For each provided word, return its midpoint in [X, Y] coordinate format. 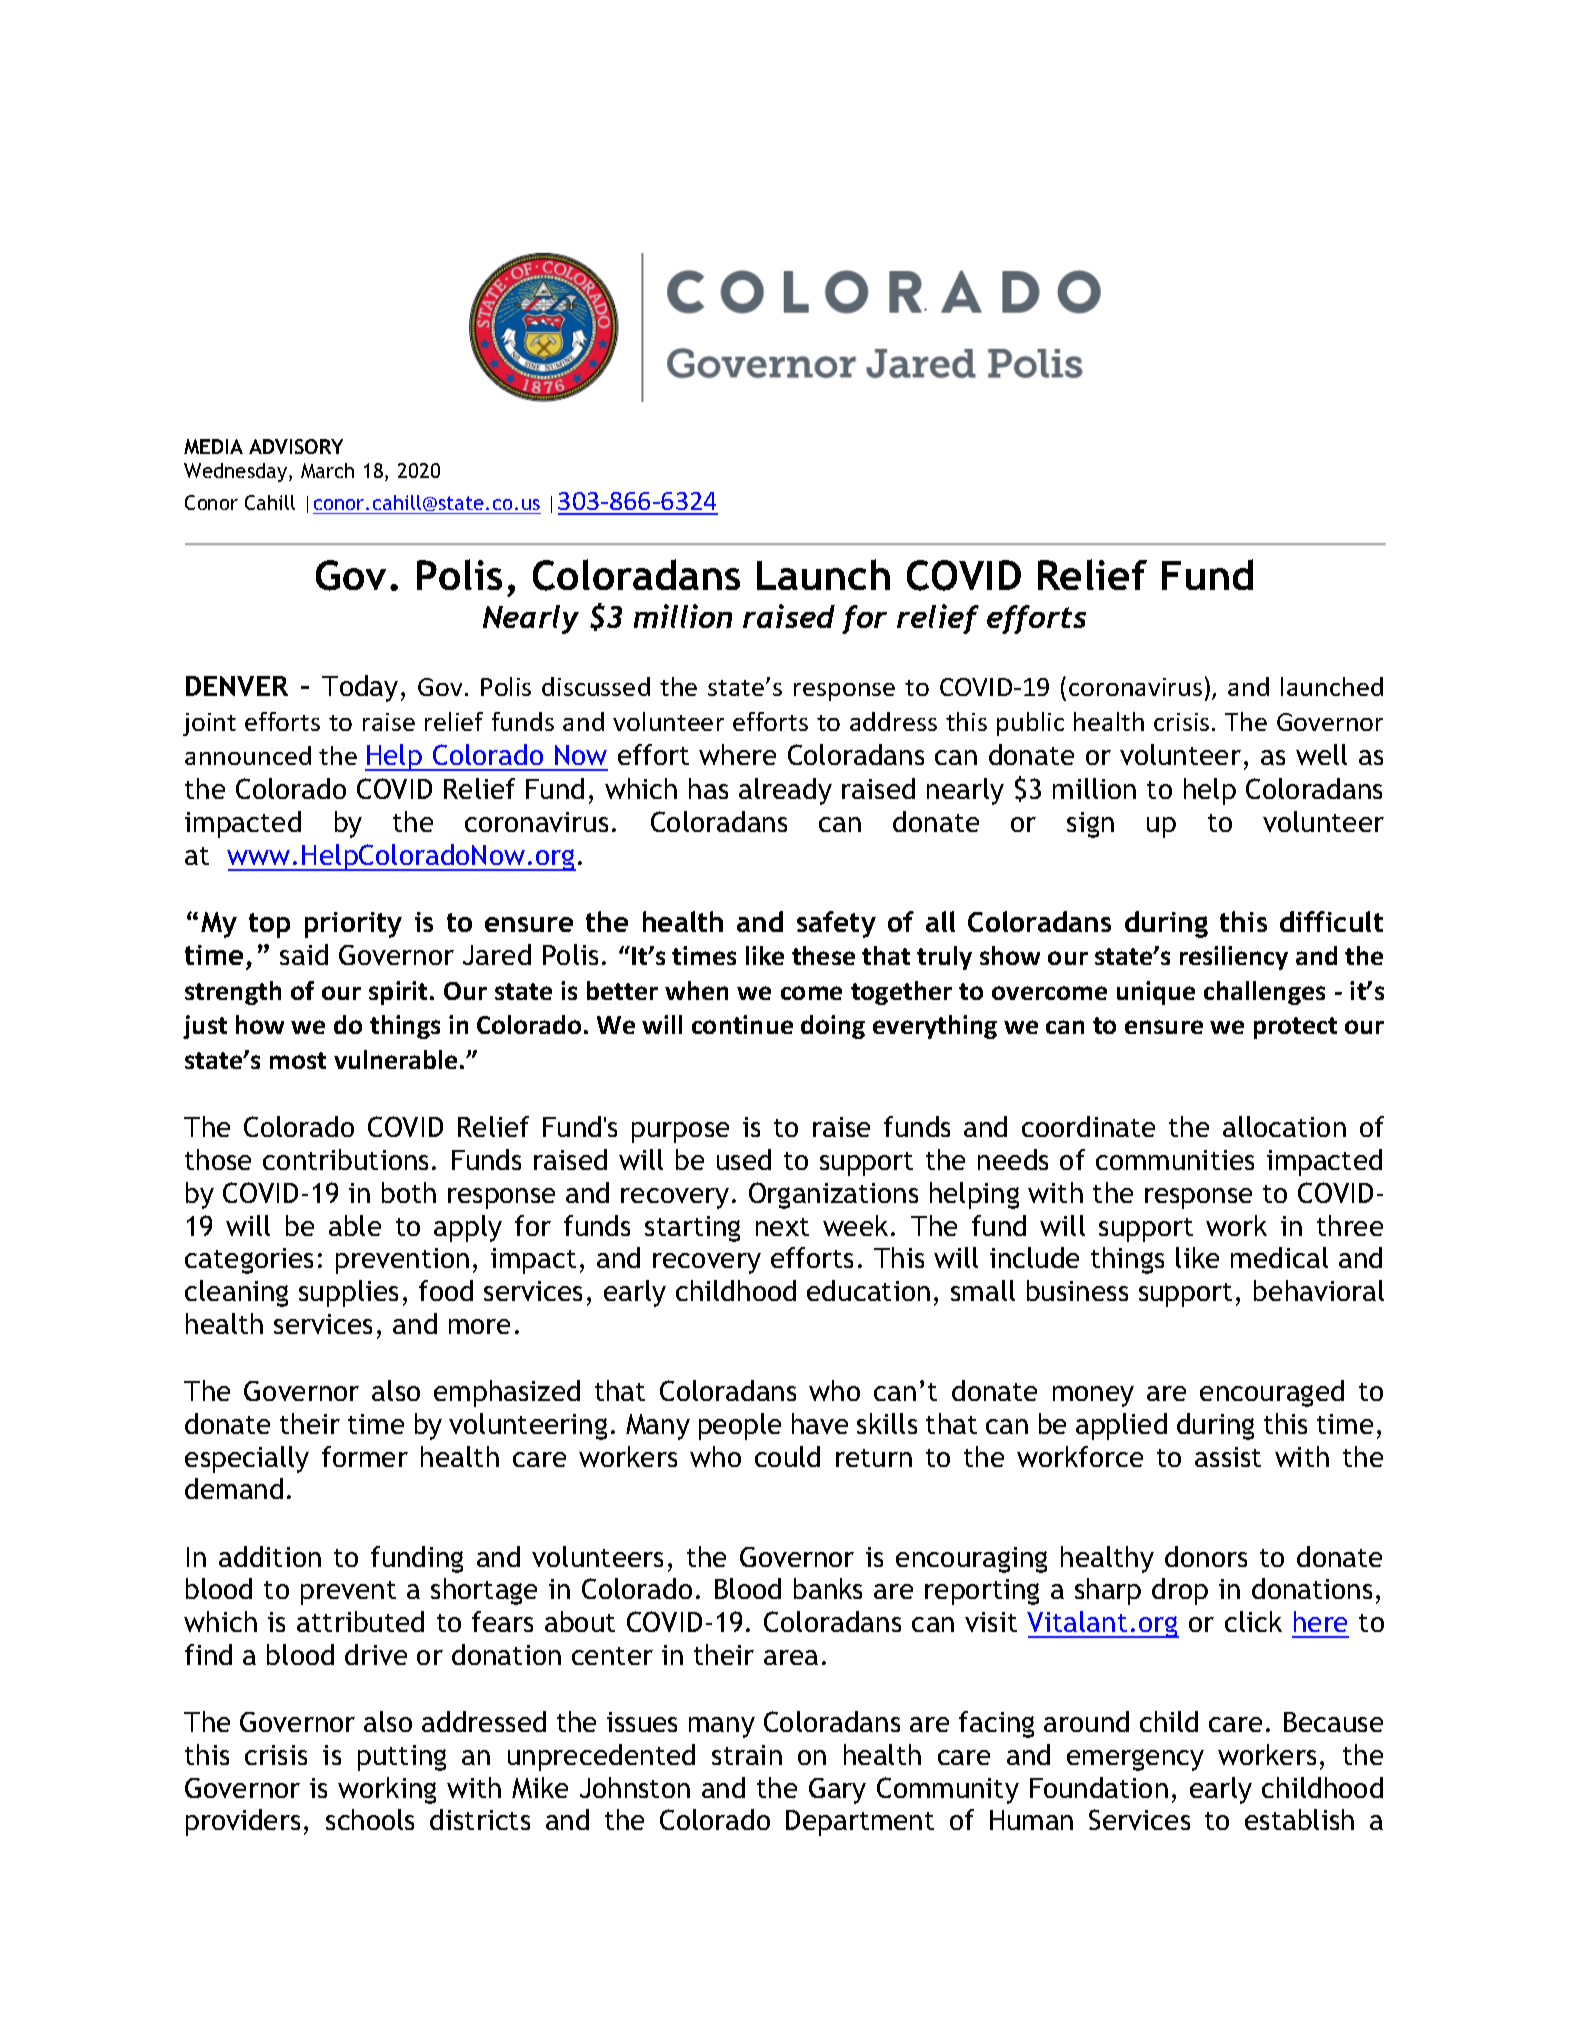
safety [836, 924]
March [327, 470]
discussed [596, 686]
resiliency [1234, 958]
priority [353, 925]
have [820, 1423]
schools [370, 1819]
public [1030, 724]
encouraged [1272, 1393]
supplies [348, 1293]
